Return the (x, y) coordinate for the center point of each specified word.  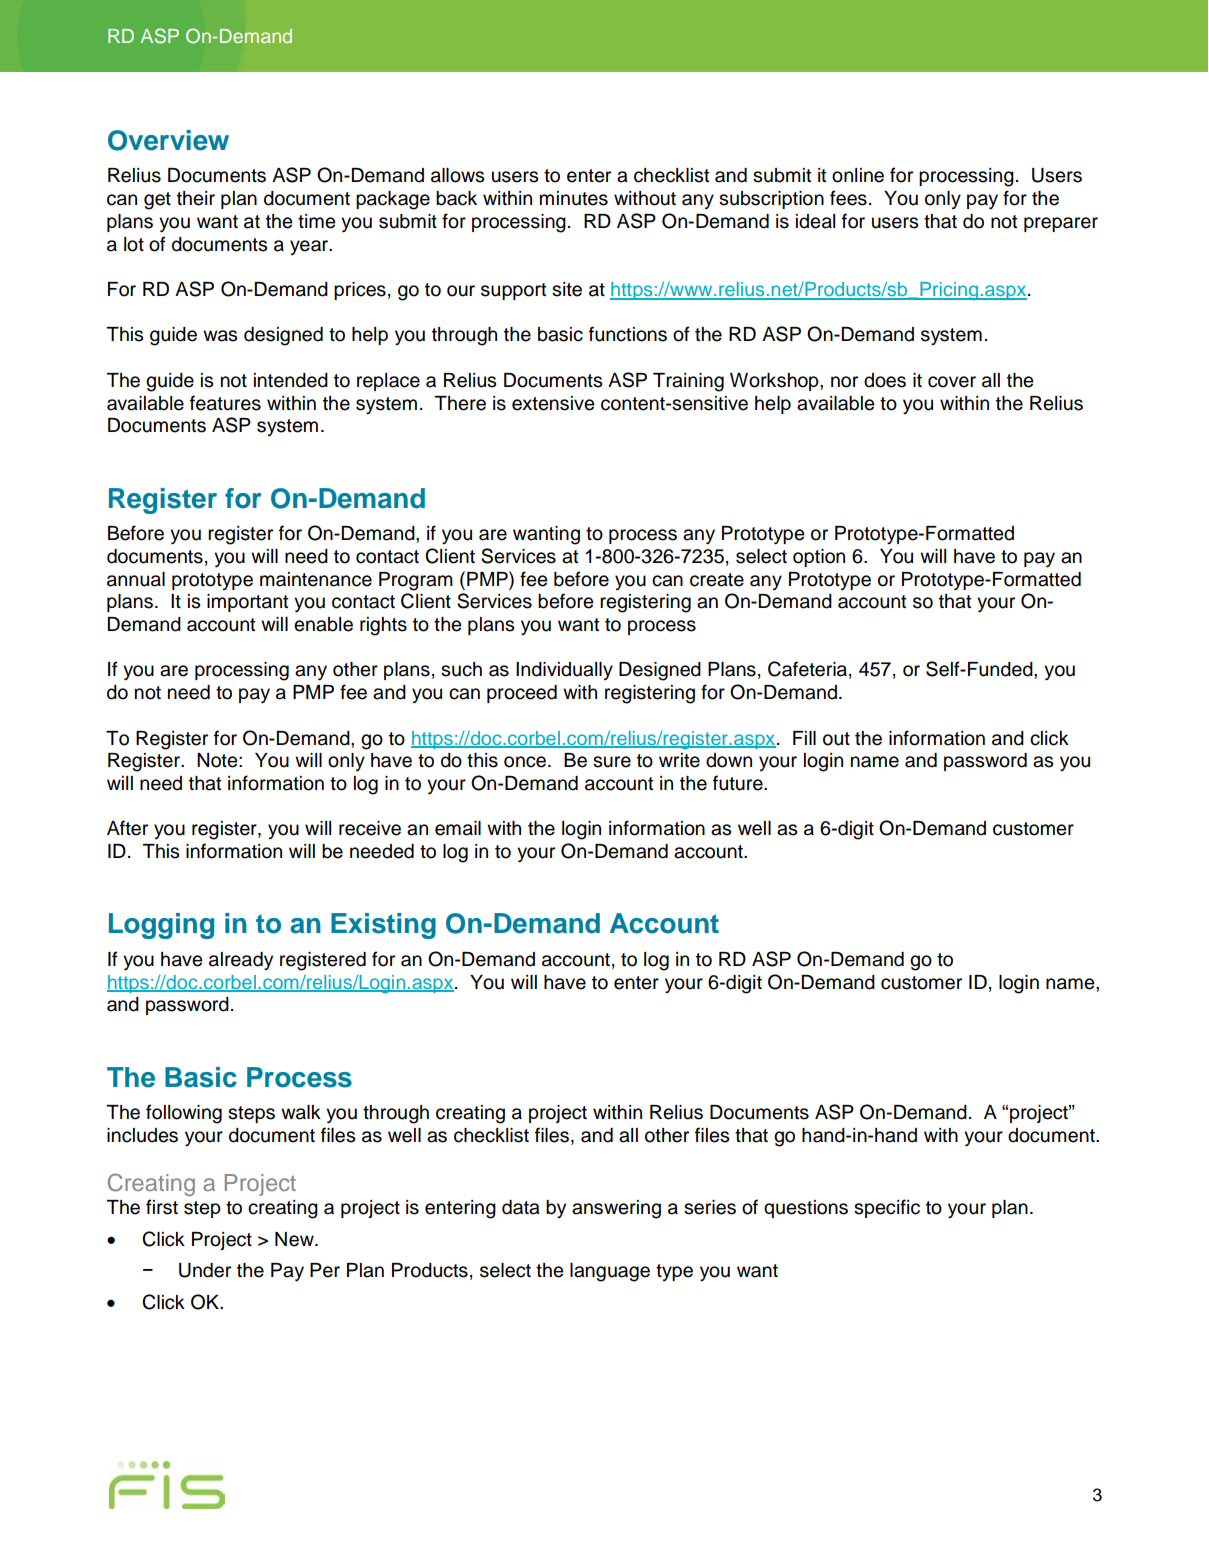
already (241, 961)
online (858, 175)
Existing (383, 926)
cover (952, 382)
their (196, 198)
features (225, 403)
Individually (564, 671)
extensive (553, 403)
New (295, 1239)
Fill (804, 738)
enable (323, 624)
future (739, 783)
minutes (574, 198)
